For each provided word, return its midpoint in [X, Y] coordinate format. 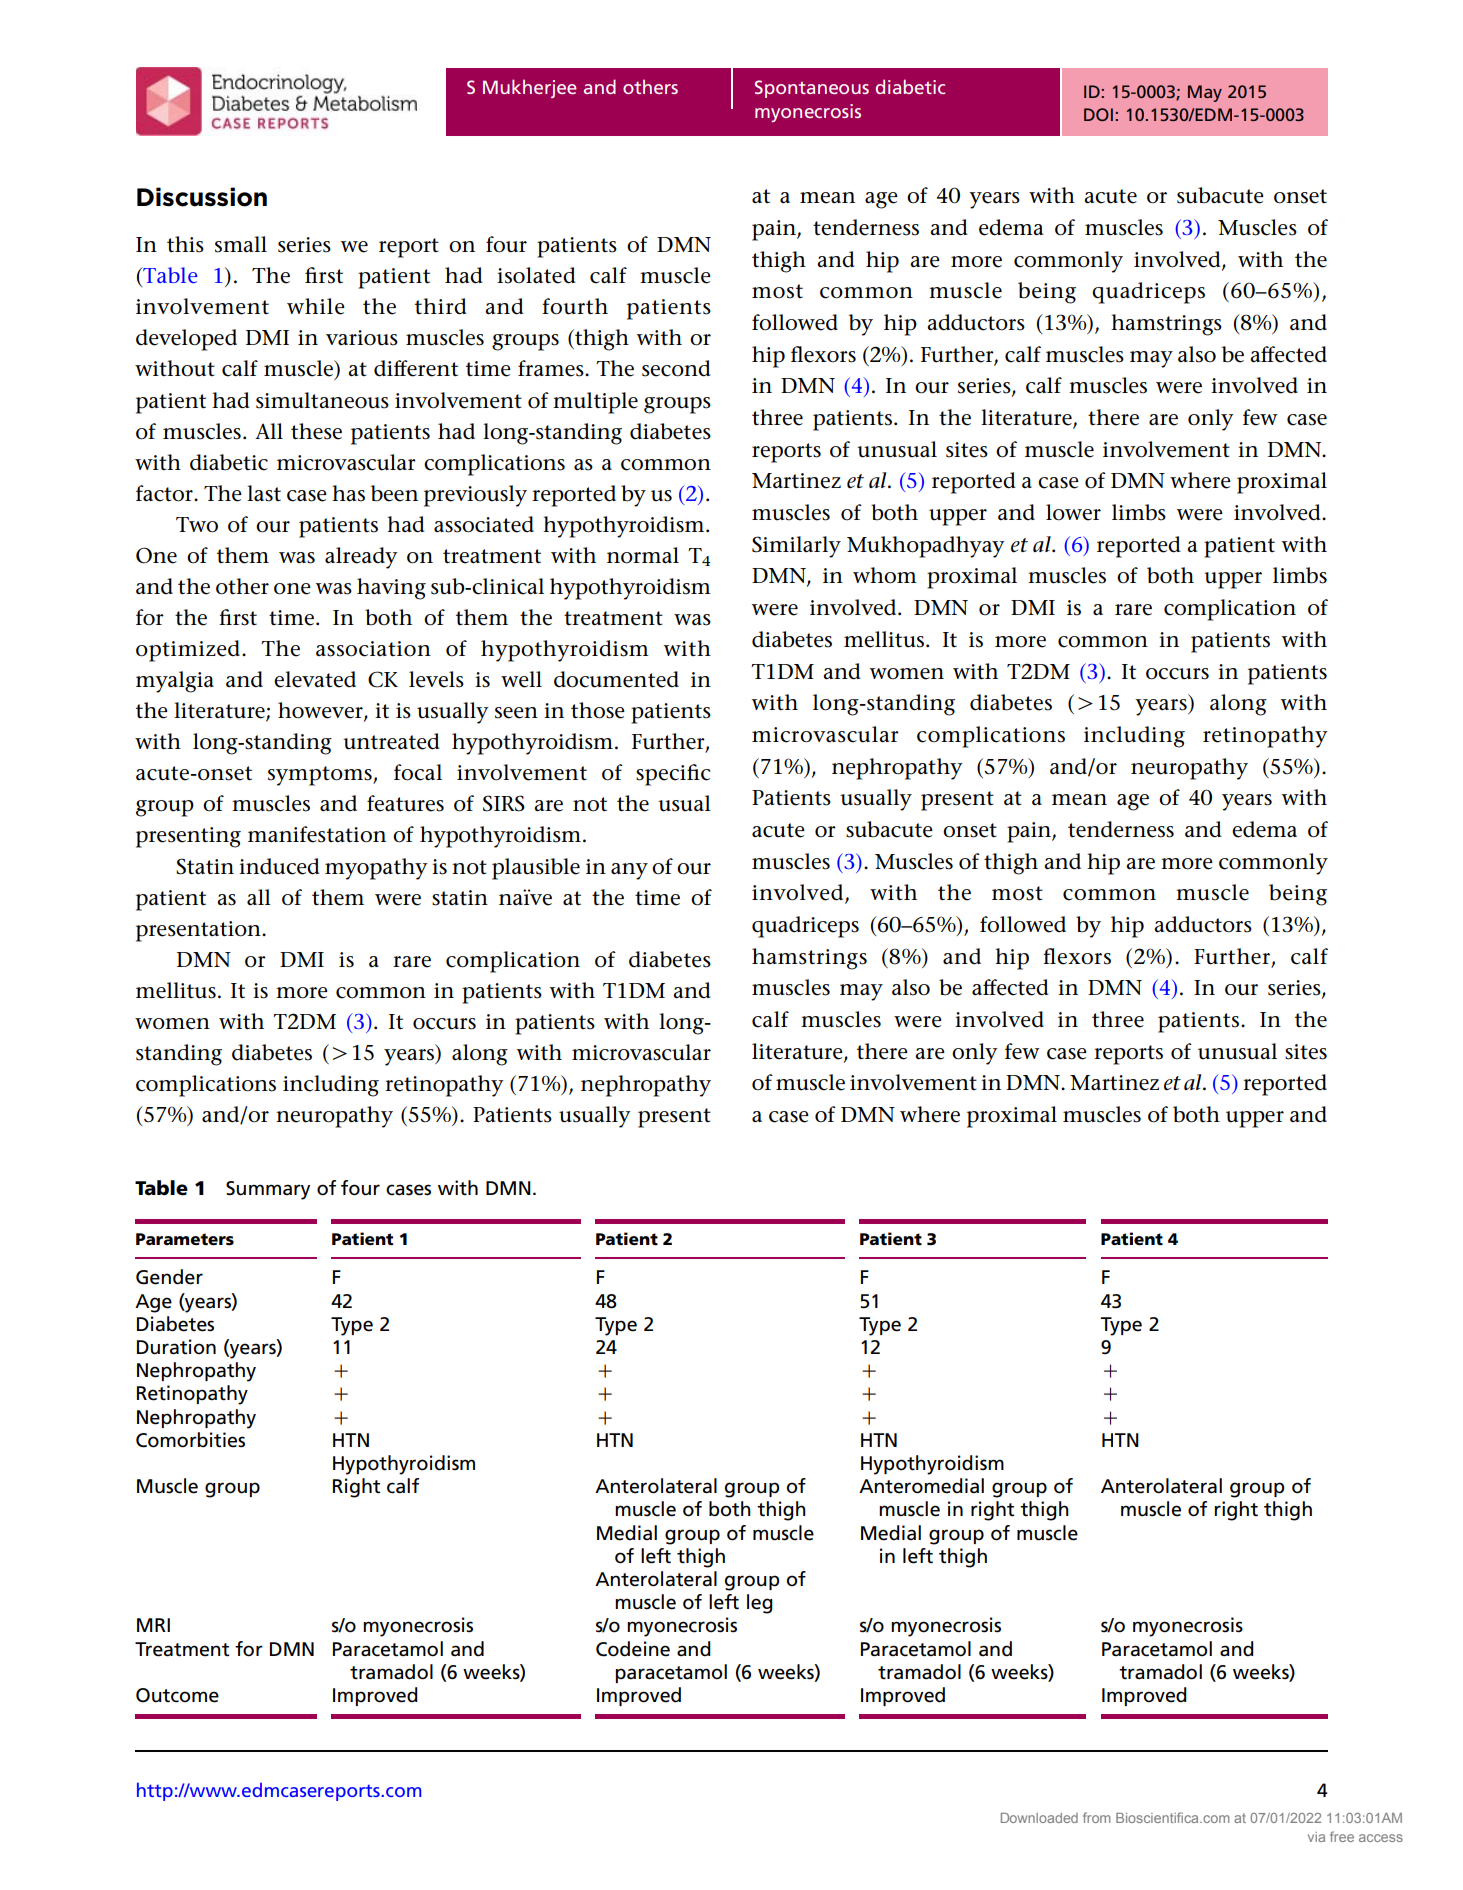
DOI [1098, 114]
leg [760, 1604]
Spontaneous [812, 89]
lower [1073, 512]
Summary [268, 1190]
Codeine [633, 1649]
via [1316, 1837]
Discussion [202, 197]
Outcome [177, 1695]
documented [616, 679]
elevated [315, 679]
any [629, 871]
